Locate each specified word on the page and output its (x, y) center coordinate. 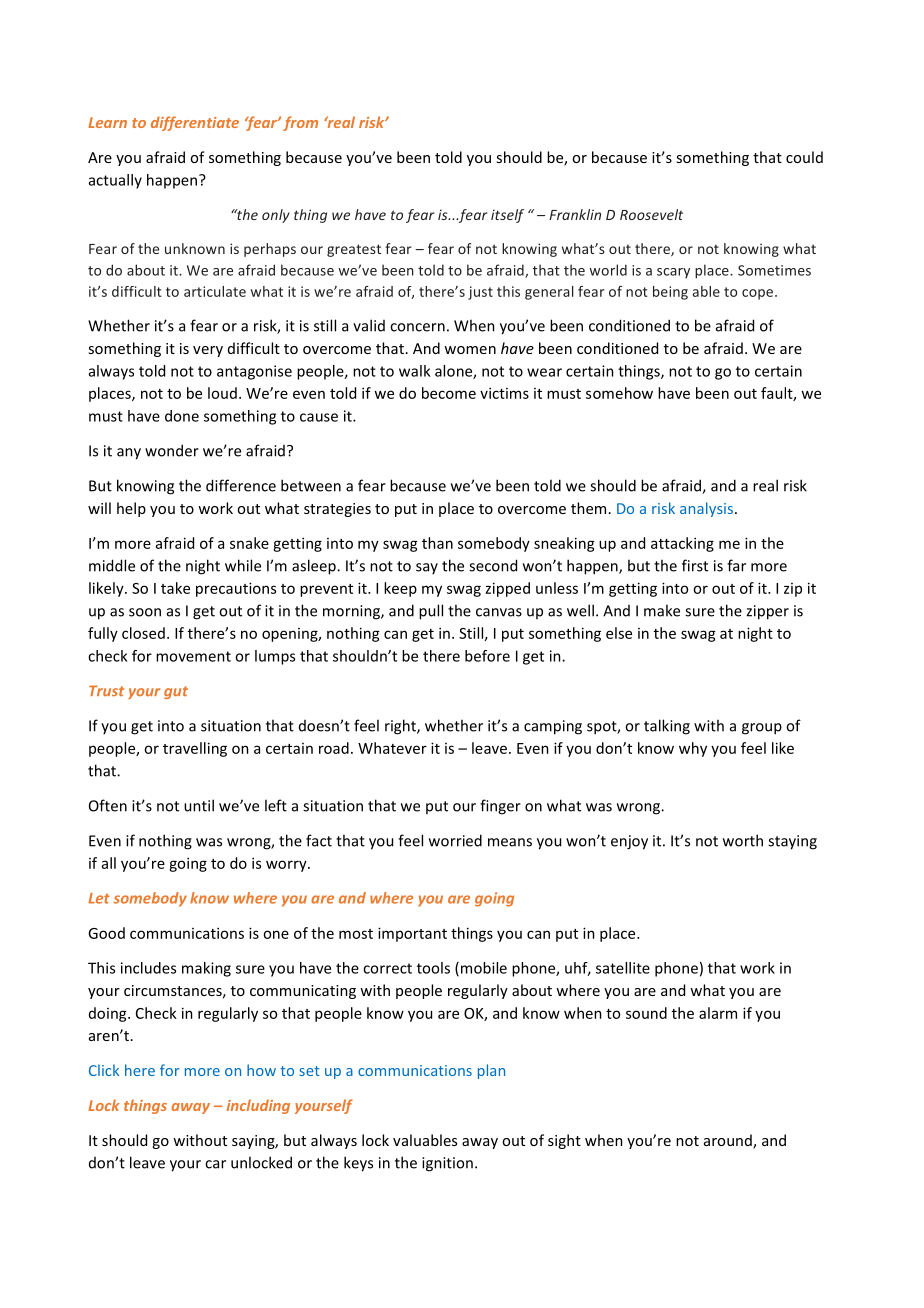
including (258, 1106)
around (729, 1141)
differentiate (195, 123)
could (804, 157)
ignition (447, 1164)
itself (507, 216)
